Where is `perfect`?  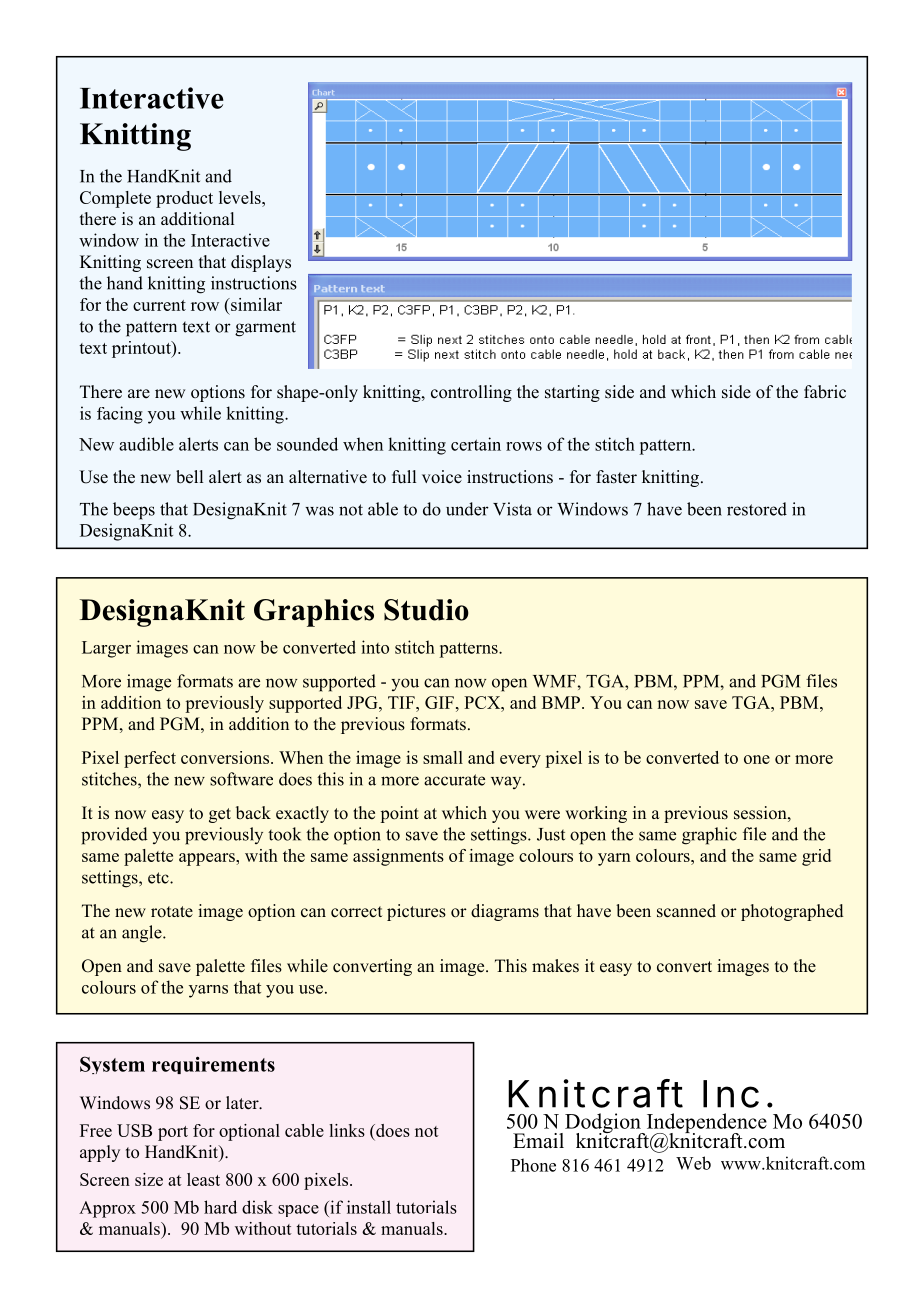
perfect is located at coordinates (150, 759).
